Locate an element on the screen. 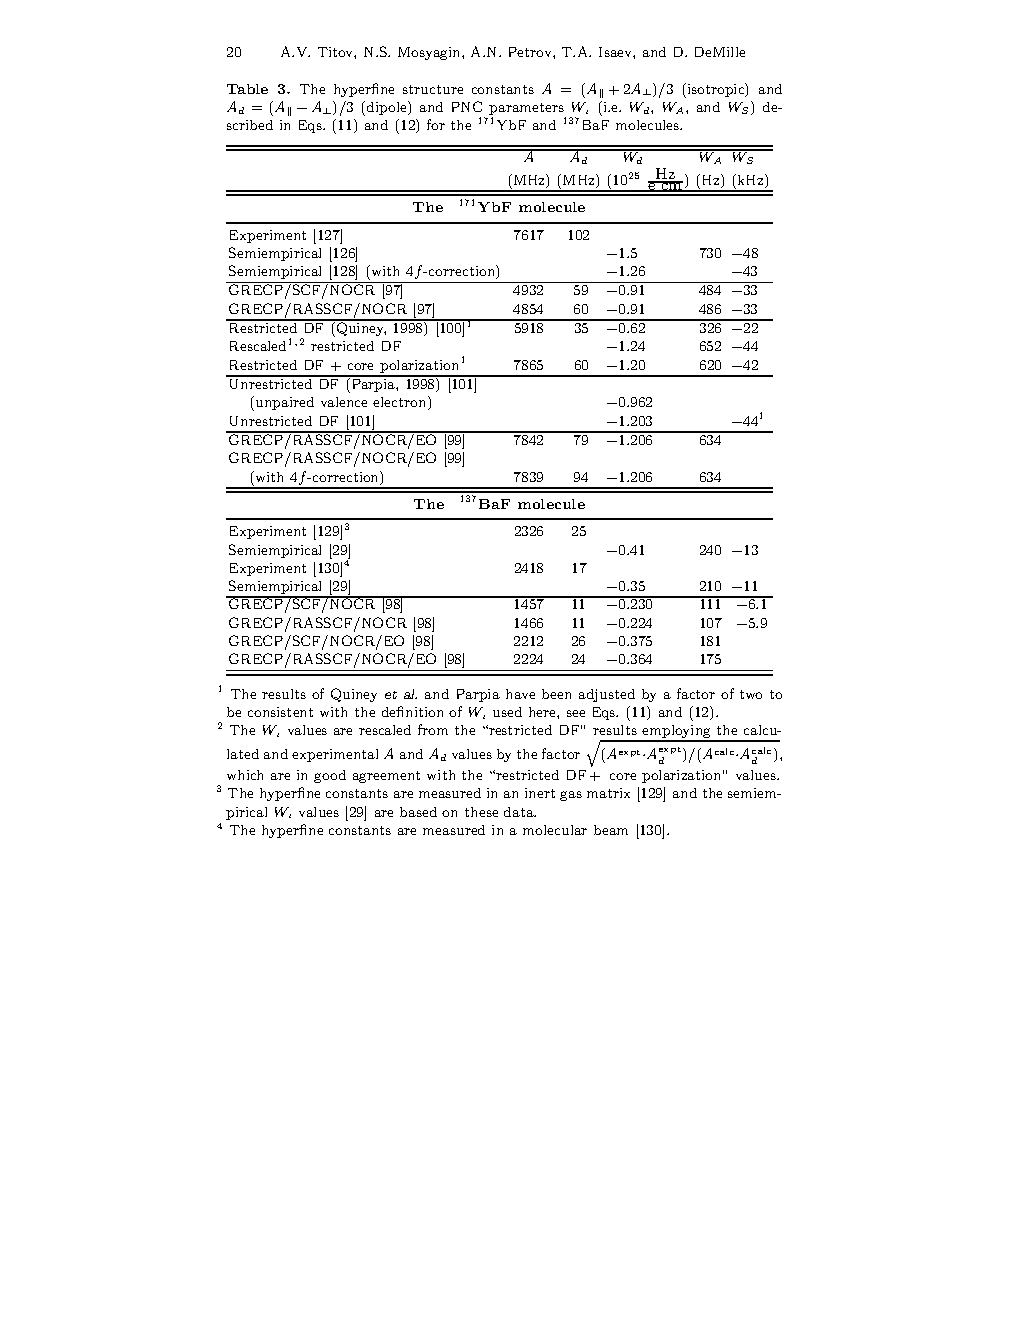 This screenshot has width=1028, height=1331. PNC is located at coordinates (467, 106).
